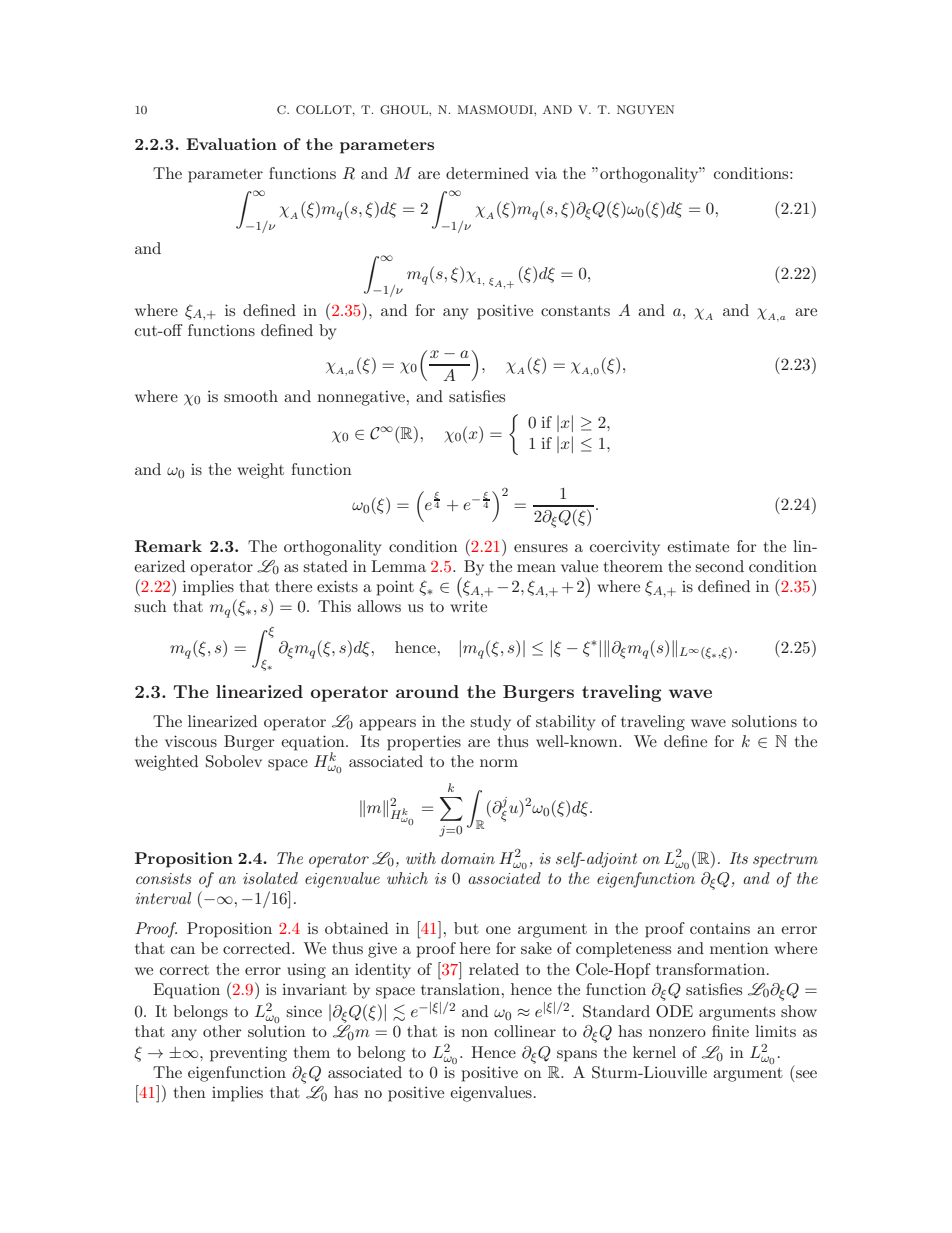  Describe the element at coordinates (361, 398) in the image. I see `nonnegative` at that location.
